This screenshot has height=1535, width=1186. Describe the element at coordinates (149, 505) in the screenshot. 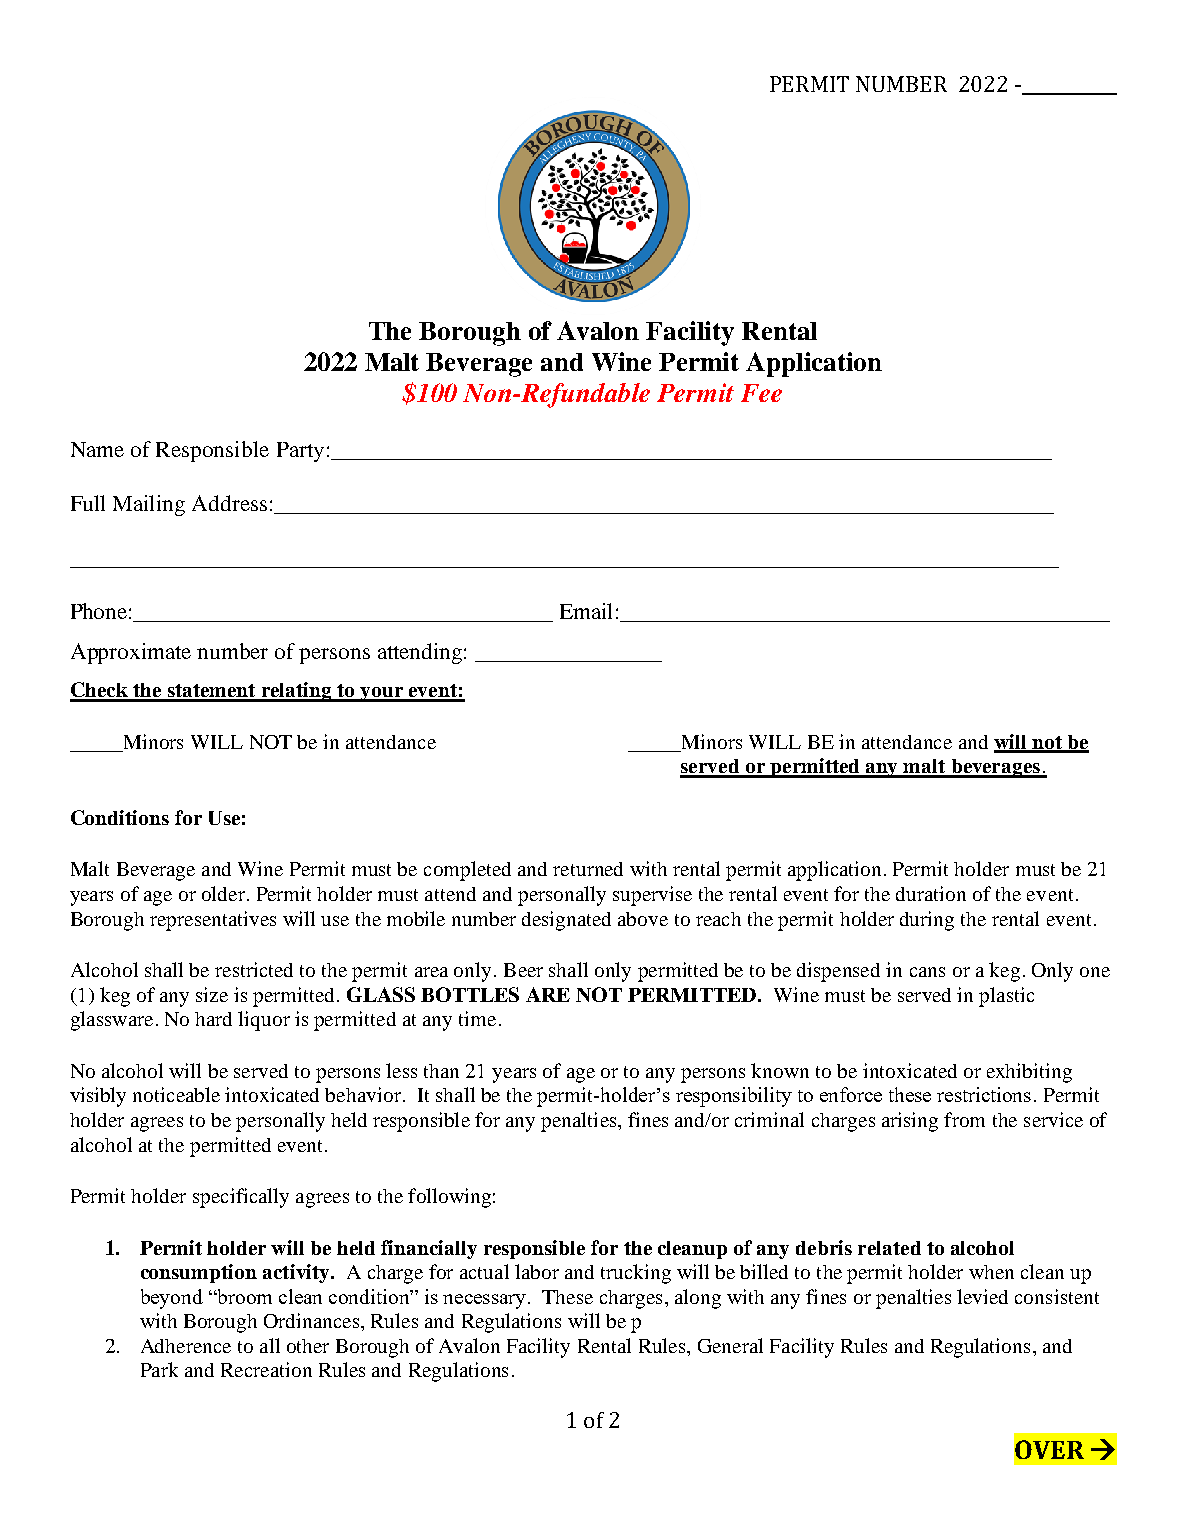

I see `Mailing` at that location.
